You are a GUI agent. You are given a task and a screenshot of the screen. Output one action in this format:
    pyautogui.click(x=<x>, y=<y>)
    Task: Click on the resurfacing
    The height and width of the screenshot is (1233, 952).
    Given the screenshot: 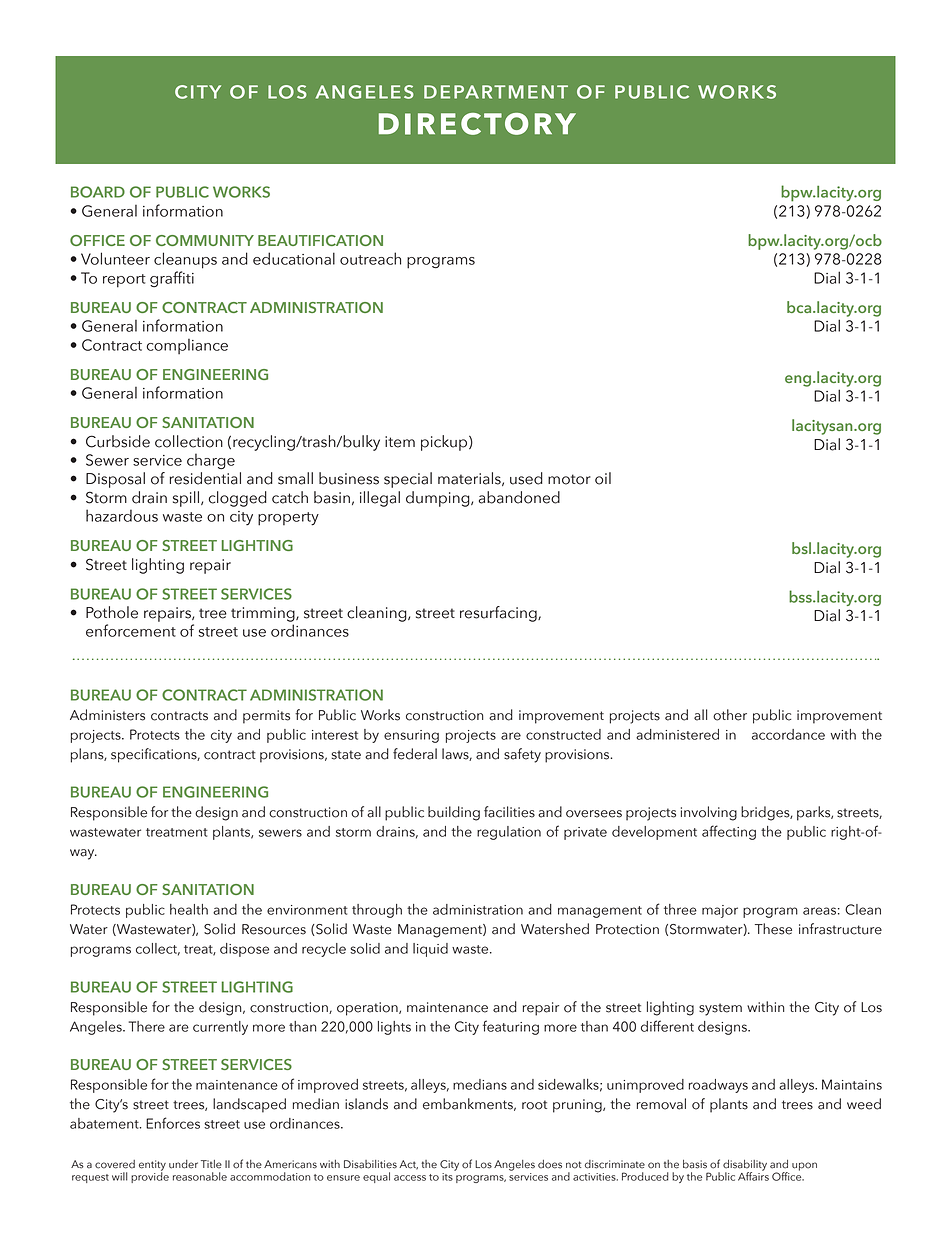 What is the action you would take?
    pyautogui.click(x=499, y=614)
